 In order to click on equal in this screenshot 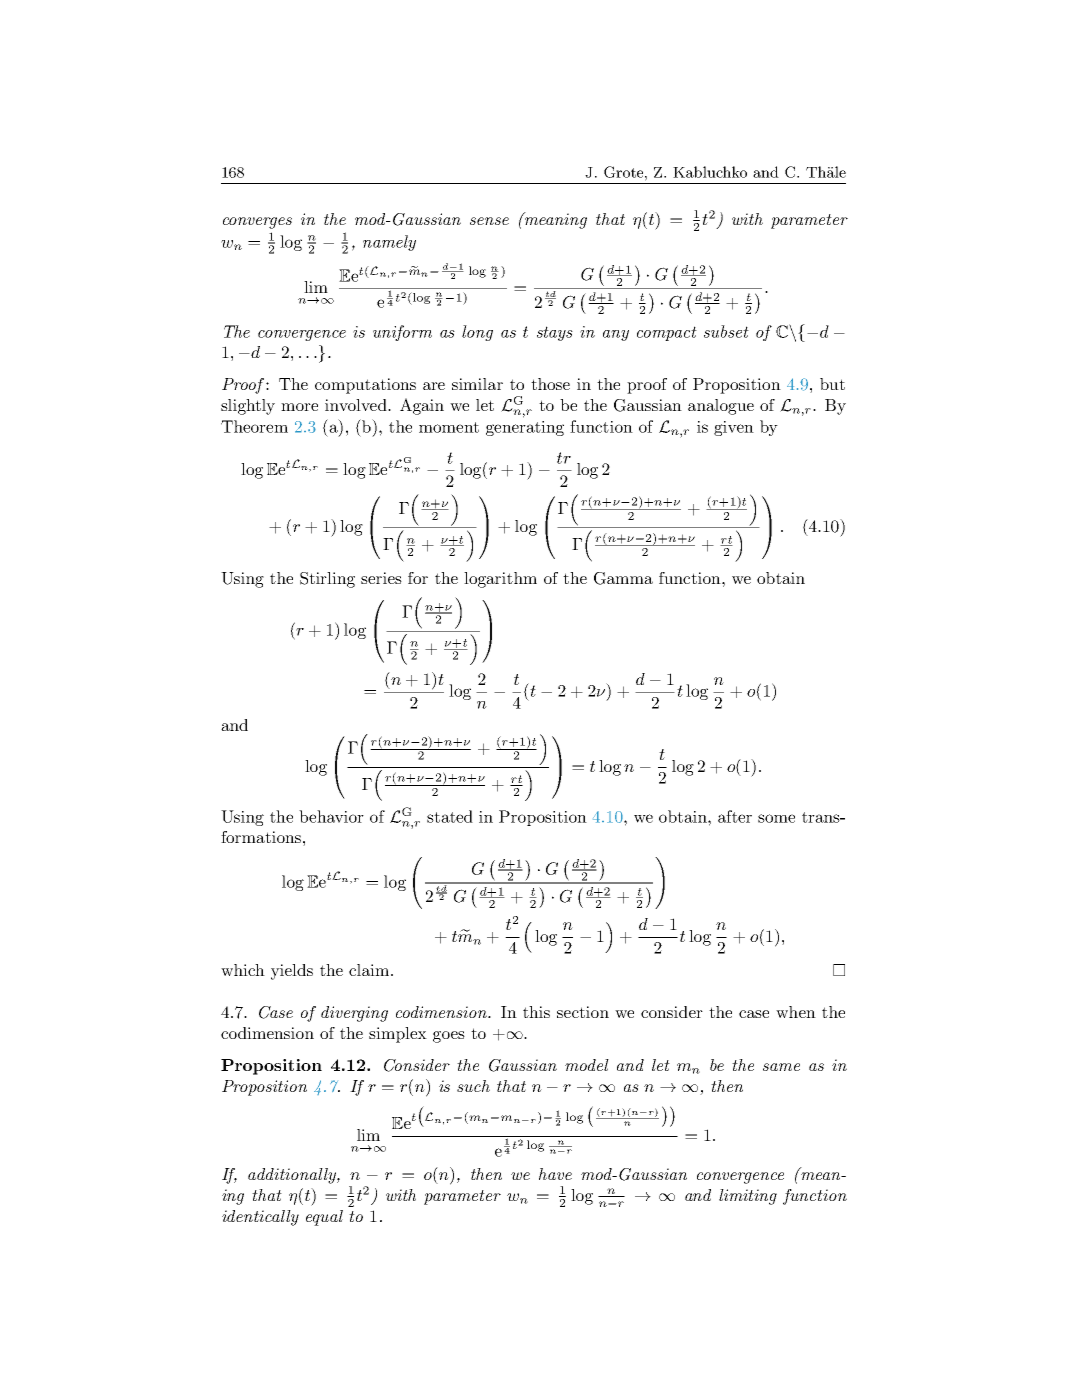, I will do `click(324, 1218)`.
